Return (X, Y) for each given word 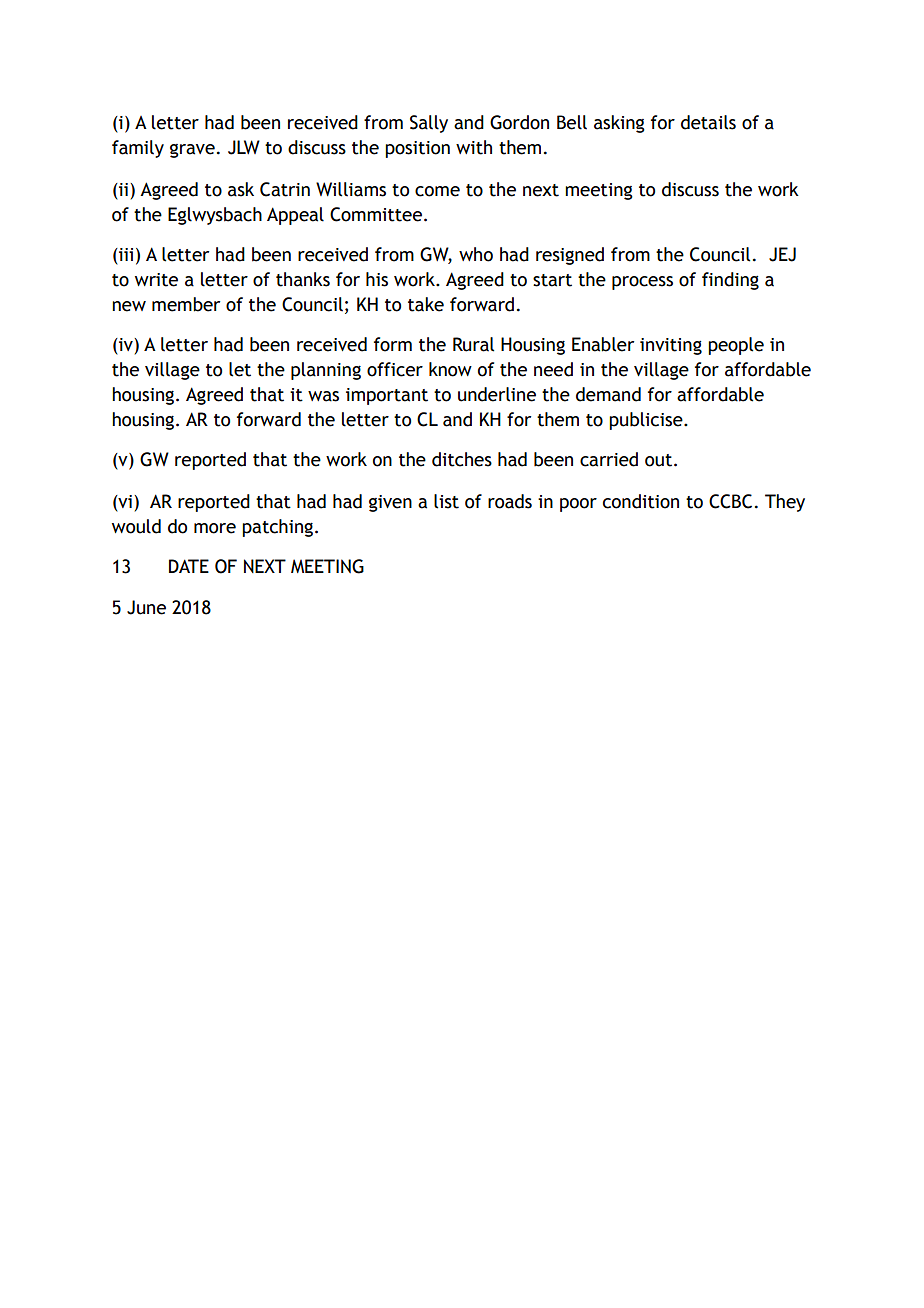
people (736, 346)
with (474, 147)
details (708, 122)
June (146, 607)
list (446, 501)
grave (192, 151)
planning (326, 371)
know (450, 369)
